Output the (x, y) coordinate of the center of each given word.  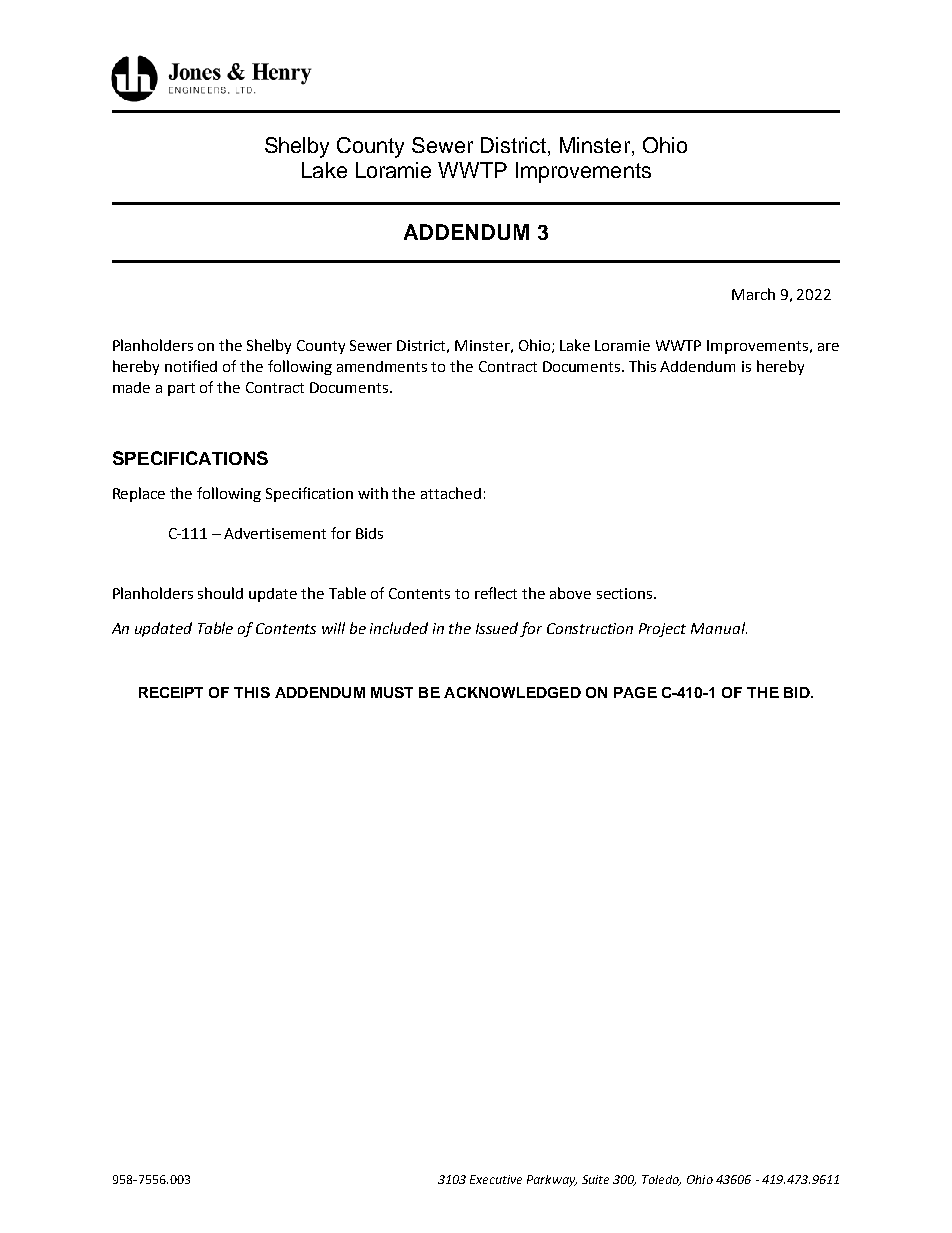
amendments (382, 366)
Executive (496, 1179)
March (753, 294)
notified (191, 366)
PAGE (635, 692)
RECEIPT (171, 692)
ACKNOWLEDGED (512, 692)
